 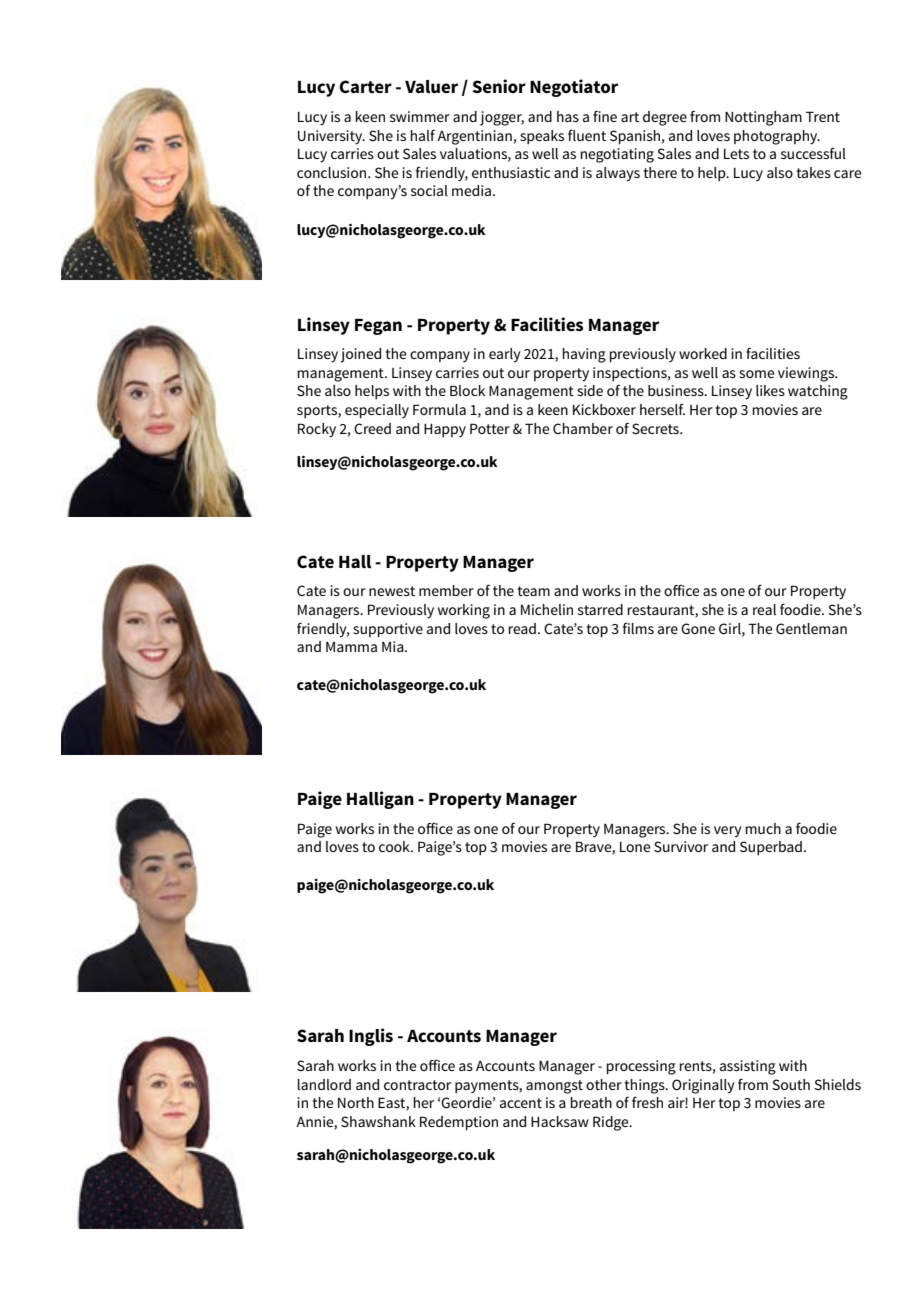 I want to click on cook, so click(x=395, y=846).
